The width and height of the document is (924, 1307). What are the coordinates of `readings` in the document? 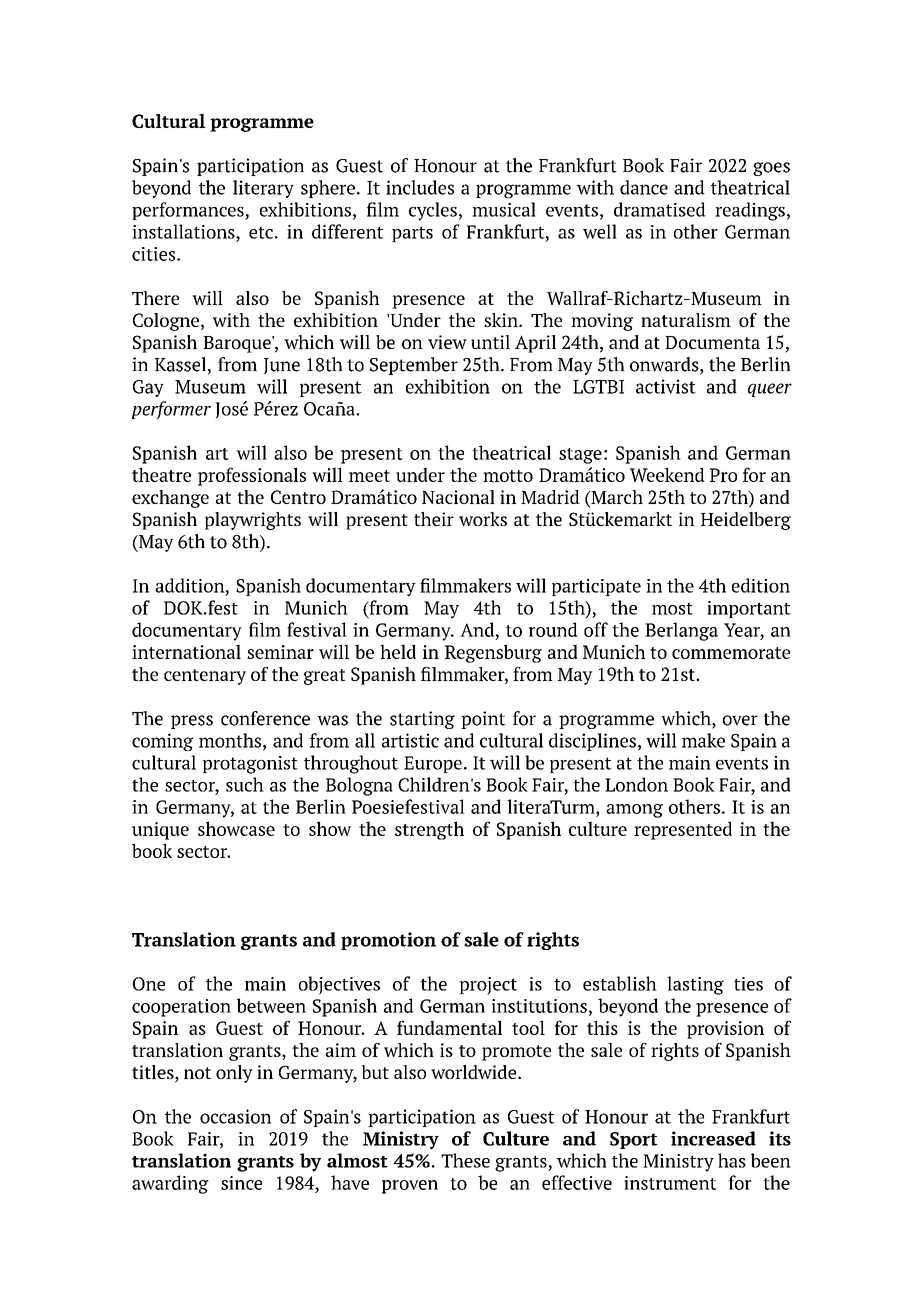 It's located at (750, 211).
